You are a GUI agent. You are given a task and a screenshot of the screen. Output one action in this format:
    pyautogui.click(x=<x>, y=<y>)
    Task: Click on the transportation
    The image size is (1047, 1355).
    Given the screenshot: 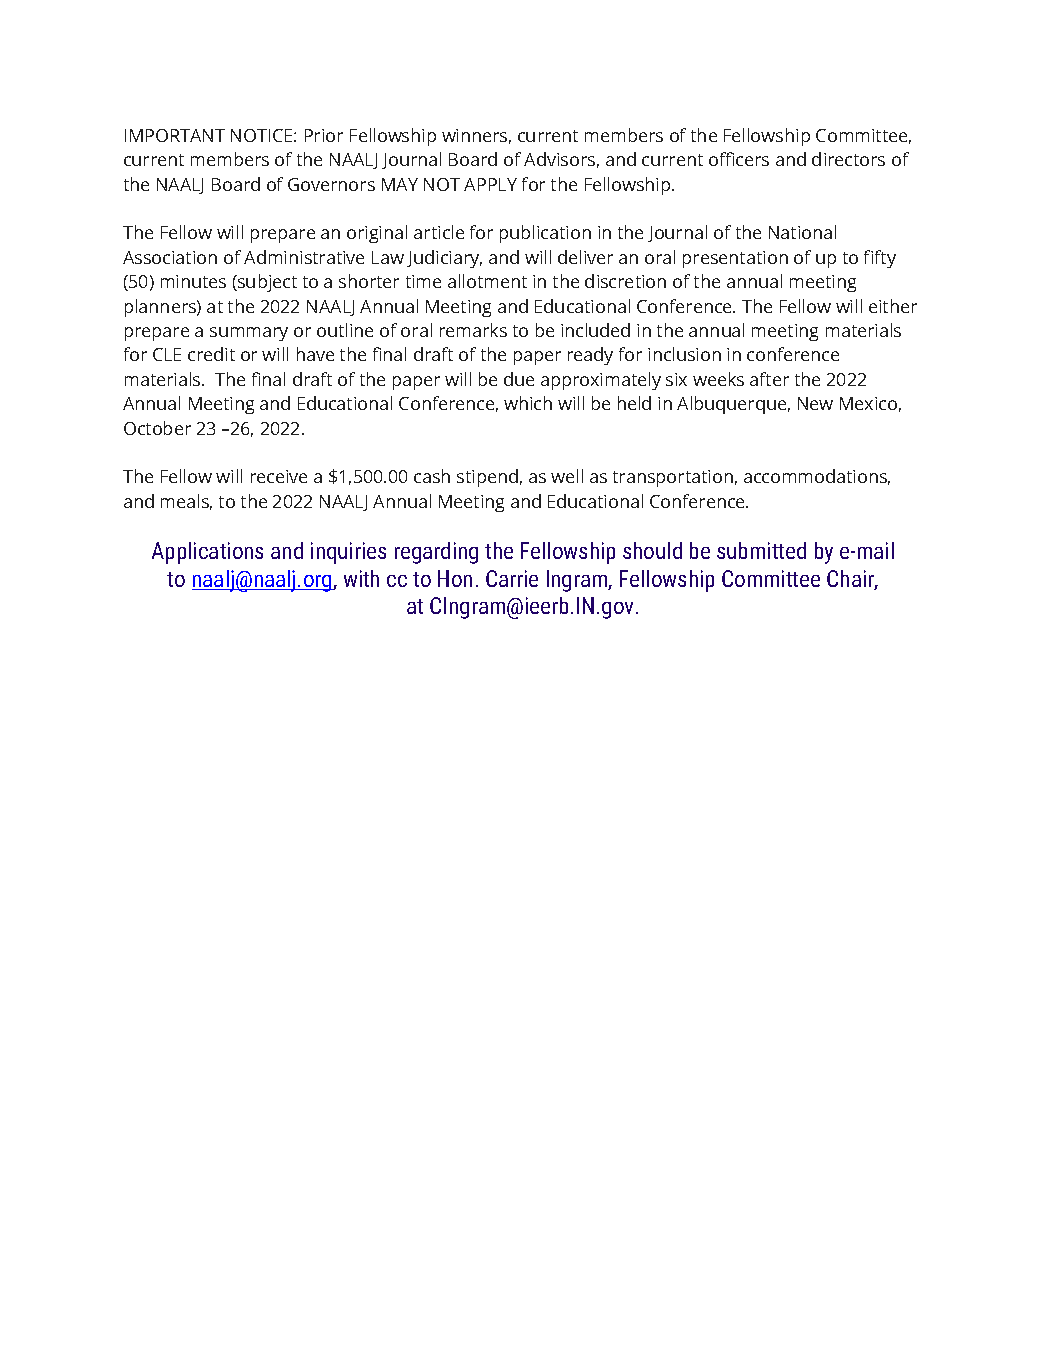 What is the action you would take?
    pyautogui.click(x=673, y=478)
